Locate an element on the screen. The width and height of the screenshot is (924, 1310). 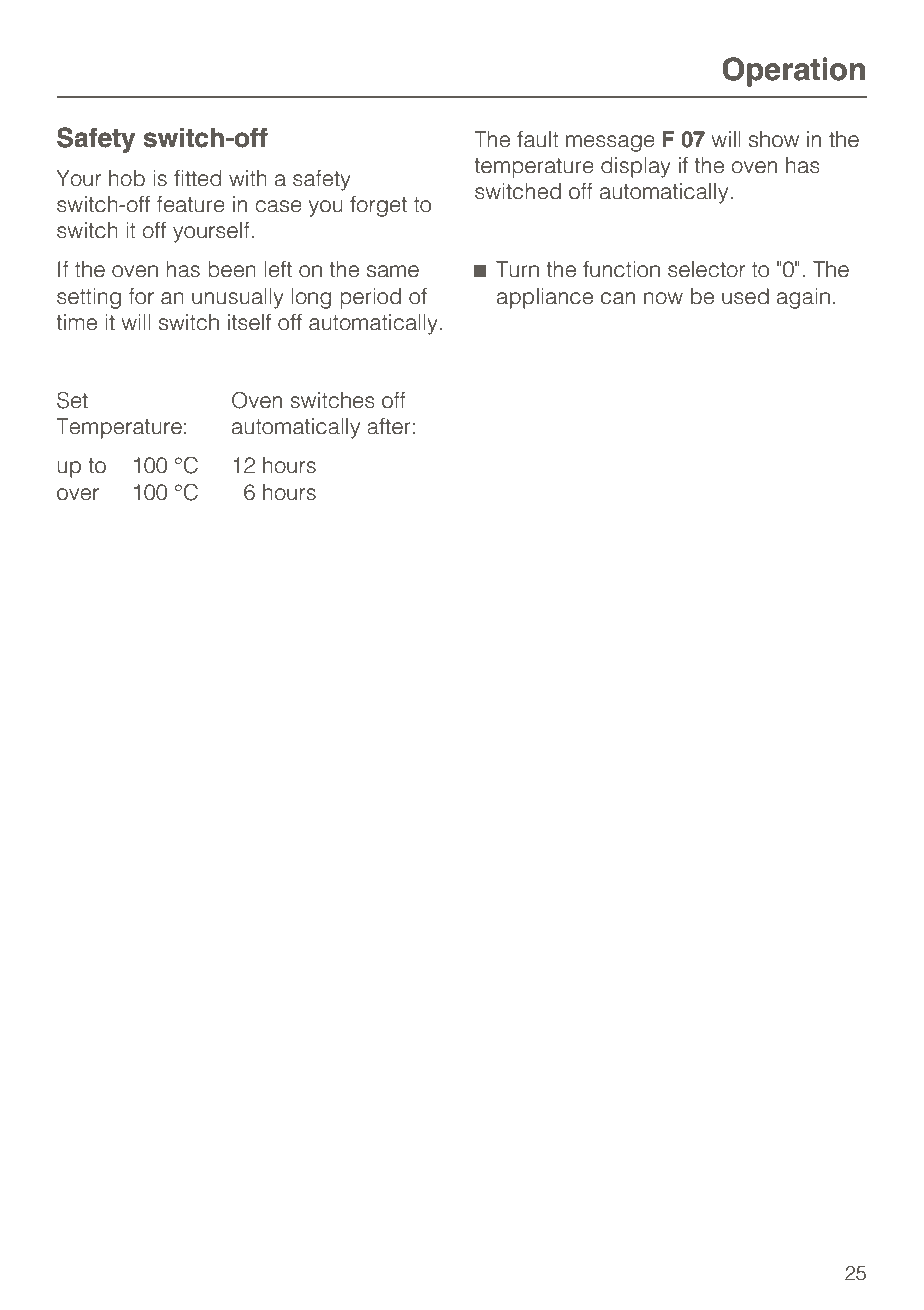
fitted is located at coordinates (197, 178).
